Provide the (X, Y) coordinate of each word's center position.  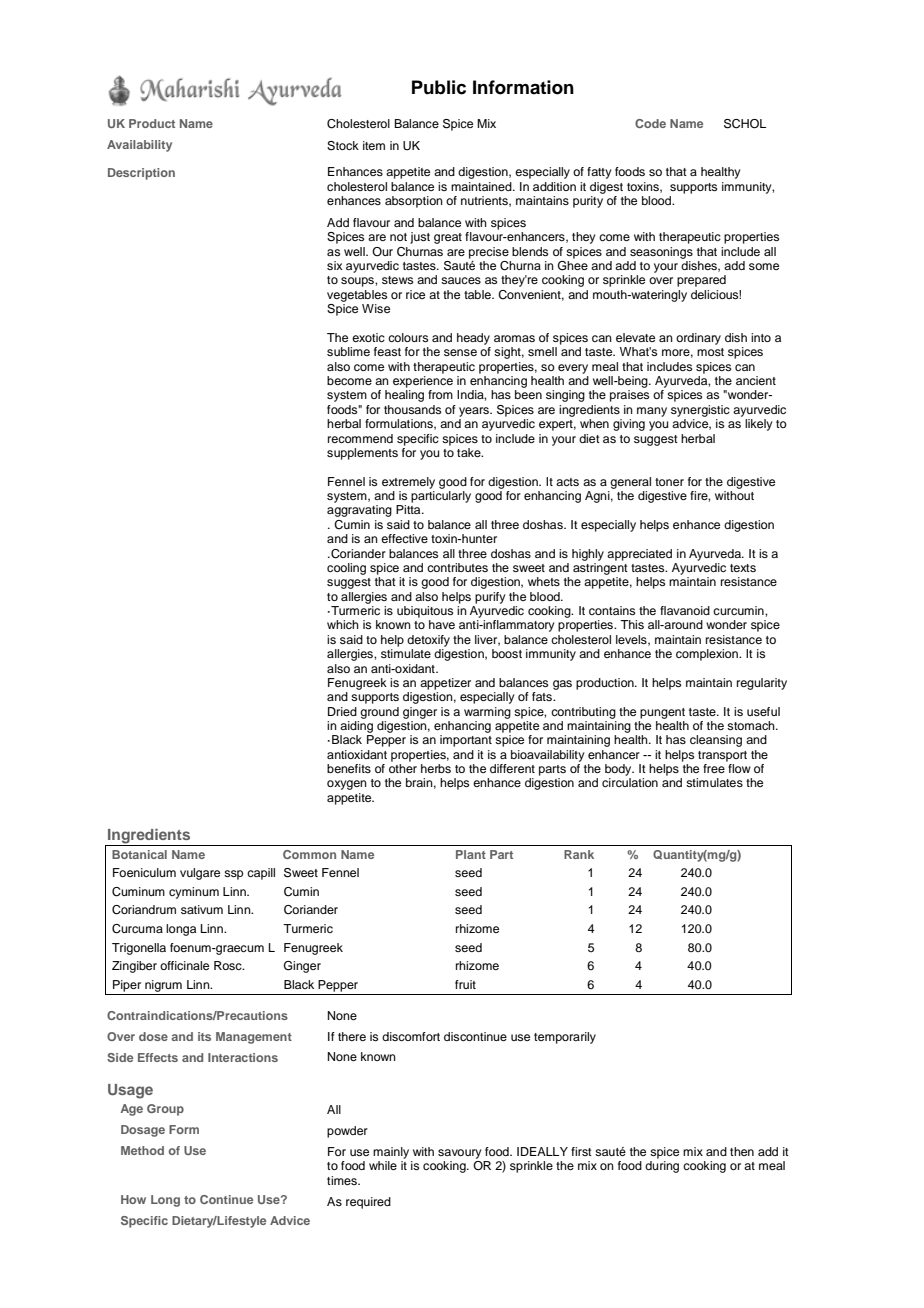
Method (142, 1150)
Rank (579, 854)
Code (650, 123)
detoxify (428, 641)
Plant (471, 854)
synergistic (700, 411)
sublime (348, 351)
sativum (202, 909)
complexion (708, 655)
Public (439, 87)
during (662, 1167)
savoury (459, 1154)
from (440, 394)
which (343, 624)
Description (141, 174)
